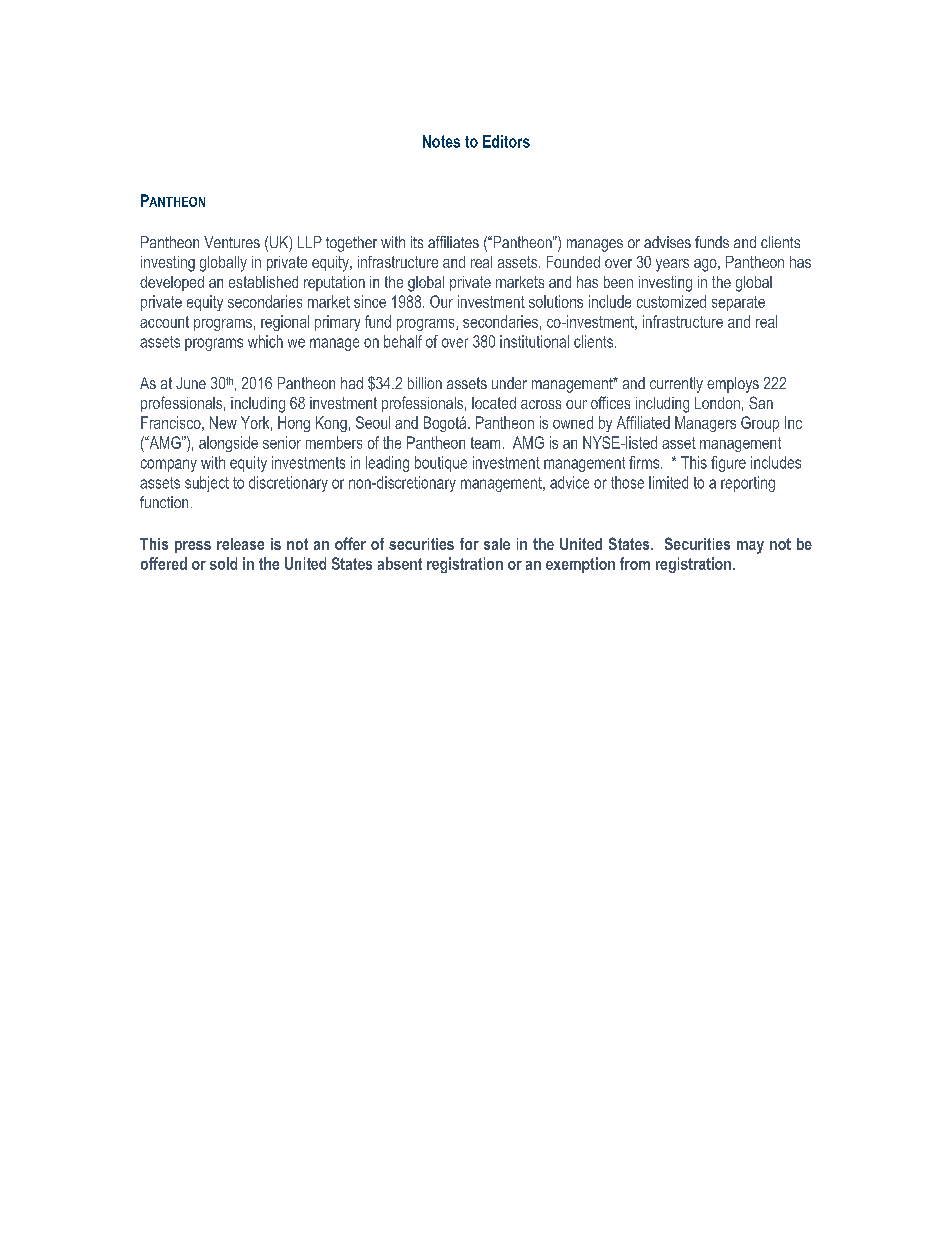 Image resolution: width=952 pixels, height=1233 pixels. I want to click on Editors, so click(506, 141).
